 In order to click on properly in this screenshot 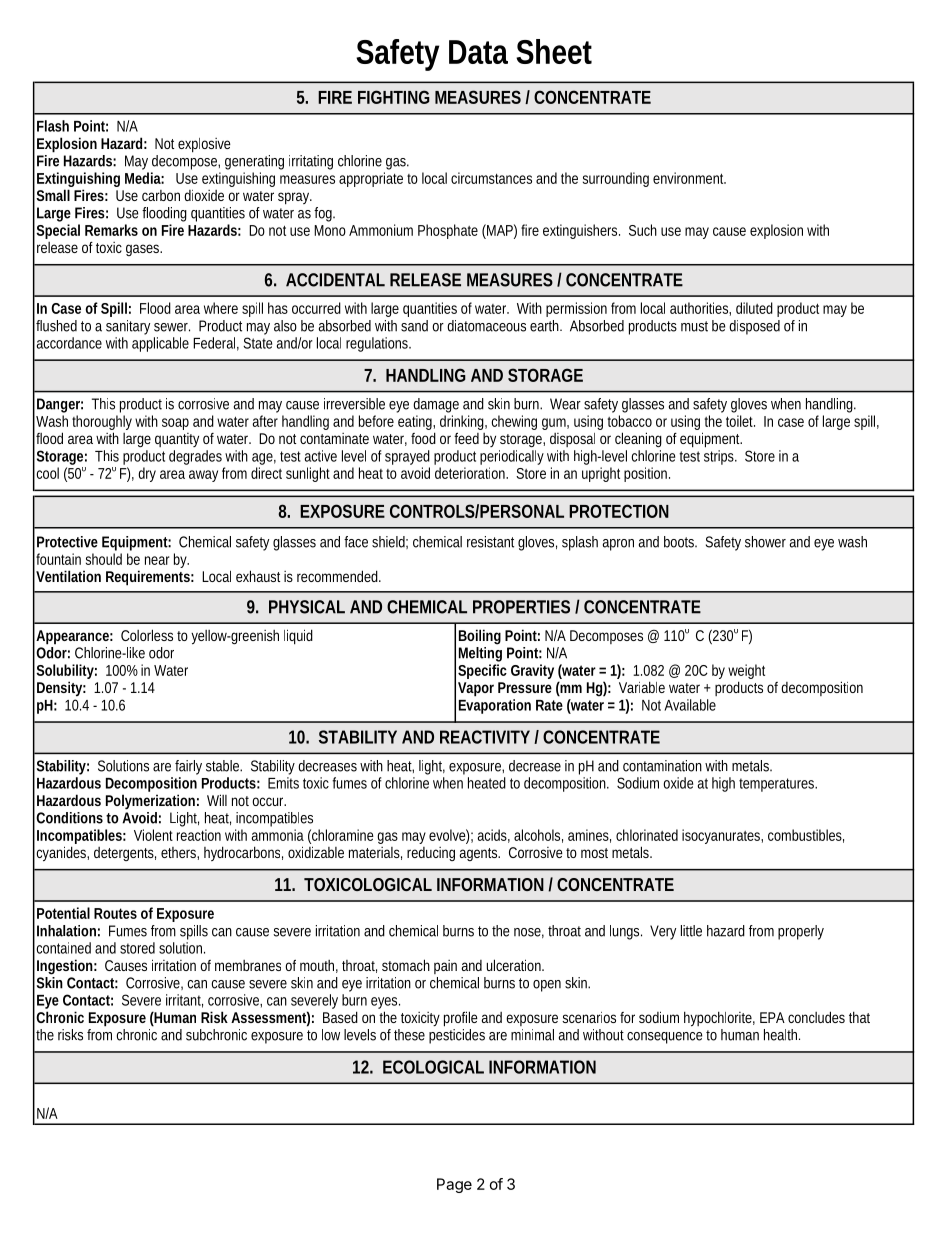, I will do `click(801, 932)`.
